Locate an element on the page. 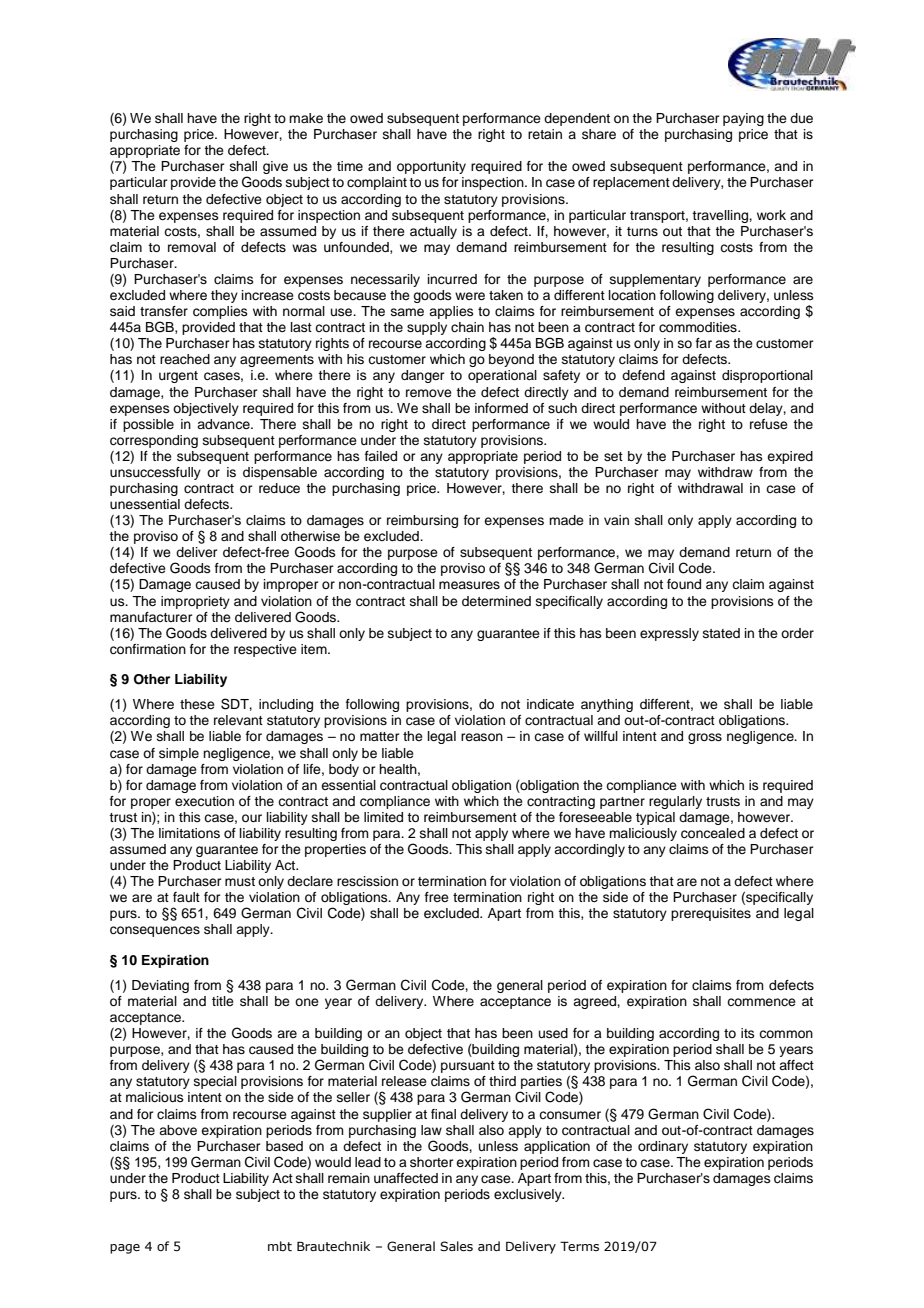  informed is located at coordinates (501, 408).
